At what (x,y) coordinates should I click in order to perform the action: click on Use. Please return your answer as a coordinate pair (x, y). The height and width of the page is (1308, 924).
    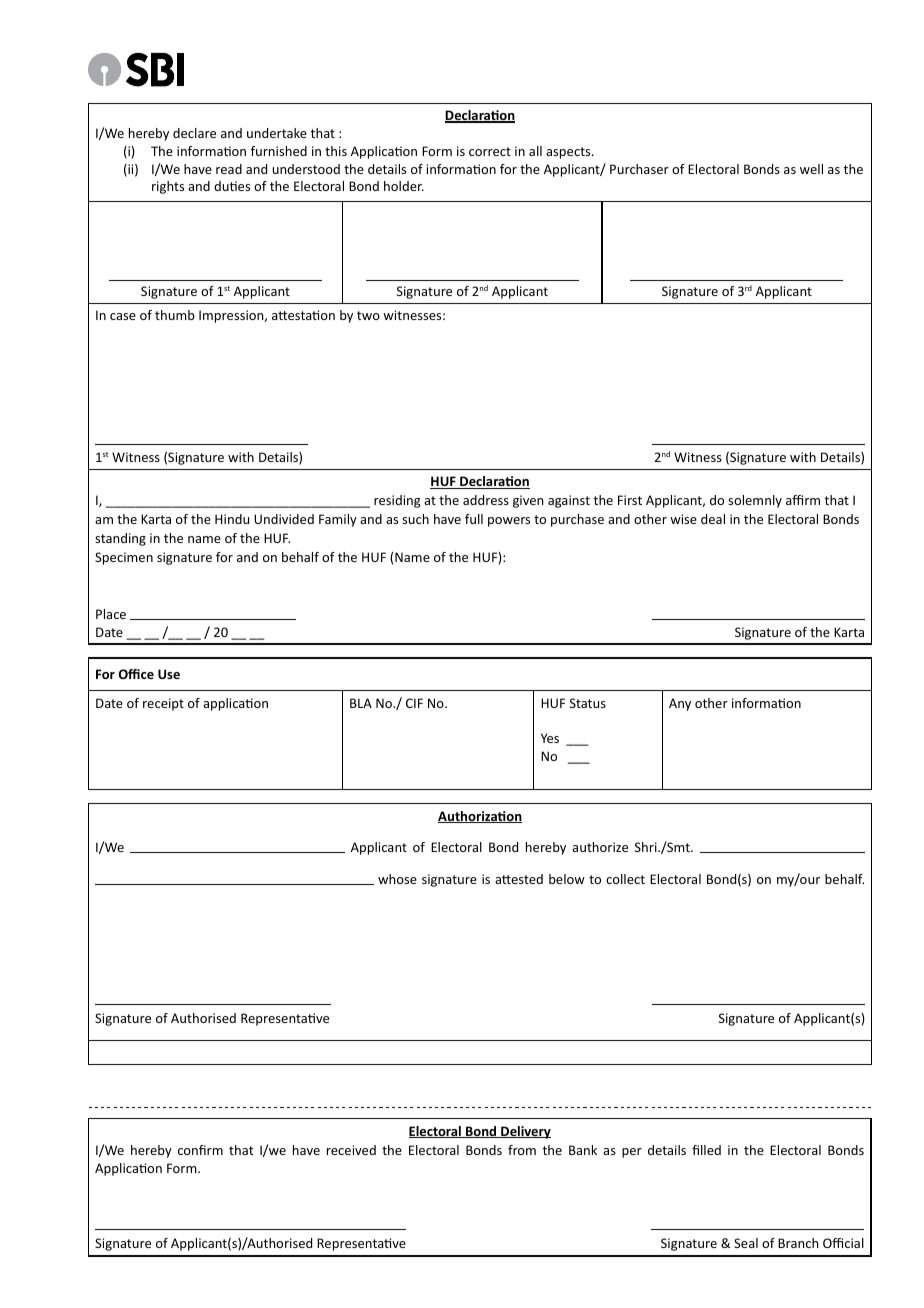
    Looking at the image, I should click on (169, 674).
